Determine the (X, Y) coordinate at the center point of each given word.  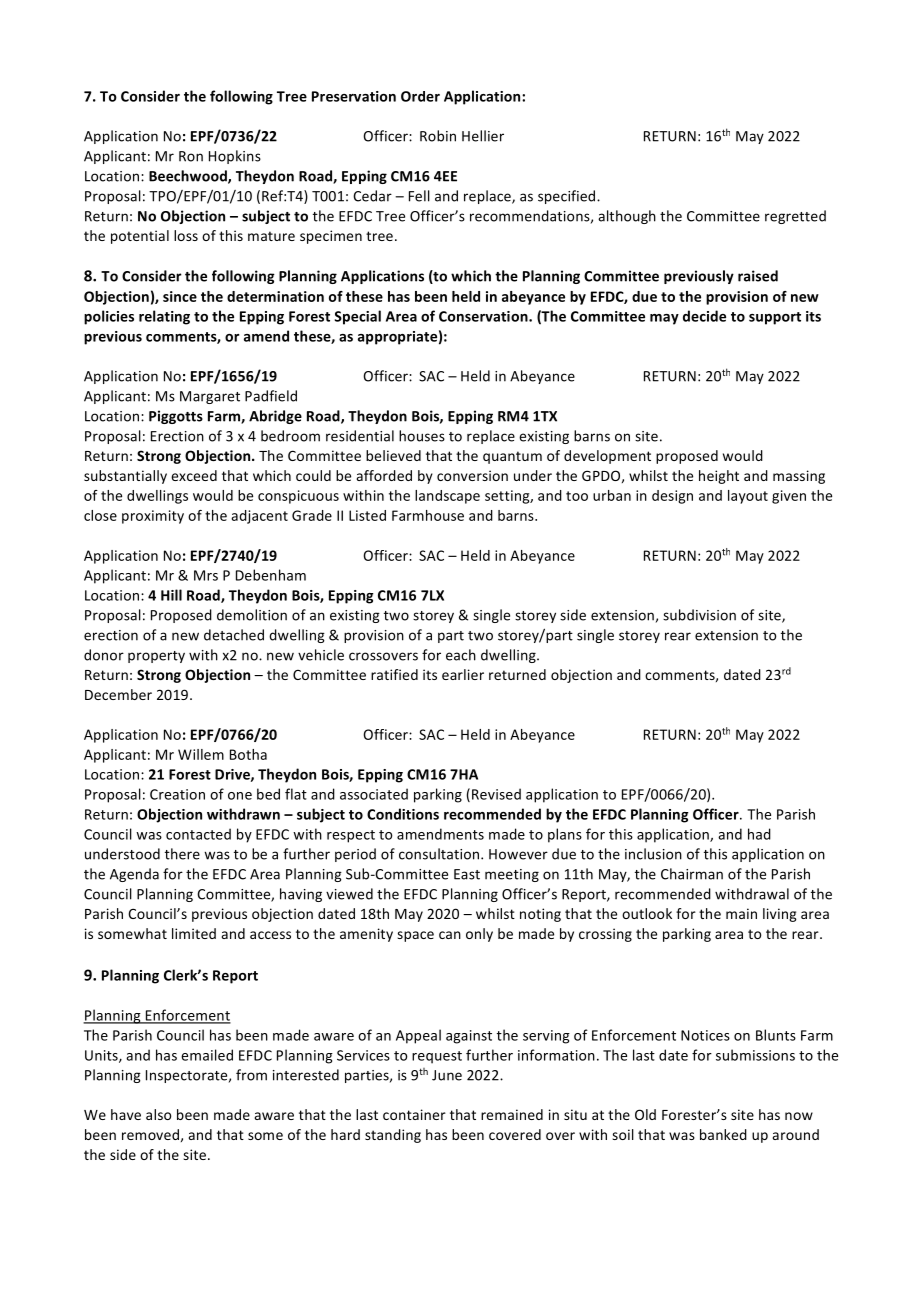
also (158, 1114)
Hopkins (235, 157)
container (414, 1114)
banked (723, 1134)
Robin (438, 136)
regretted (795, 217)
